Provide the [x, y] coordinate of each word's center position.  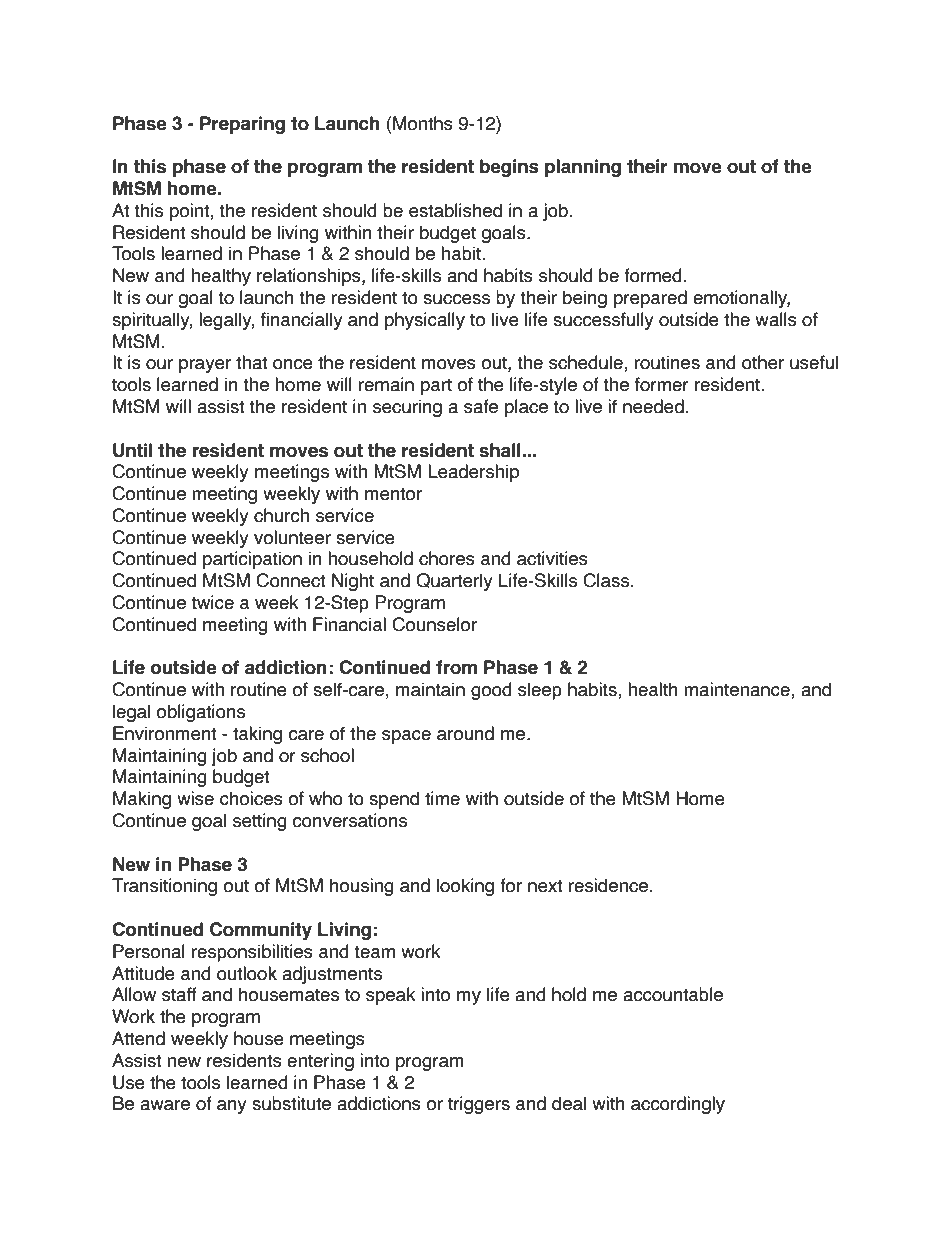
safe [481, 406]
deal [569, 1103]
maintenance [738, 690]
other [763, 362]
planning [583, 168]
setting [260, 822]
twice [212, 602]
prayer [205, 366]
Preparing [242, 125]
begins [509, 168]
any [232, 1107]
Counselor [434, 624]
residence [608, 885]
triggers [479, 1105]
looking [465, 887]
